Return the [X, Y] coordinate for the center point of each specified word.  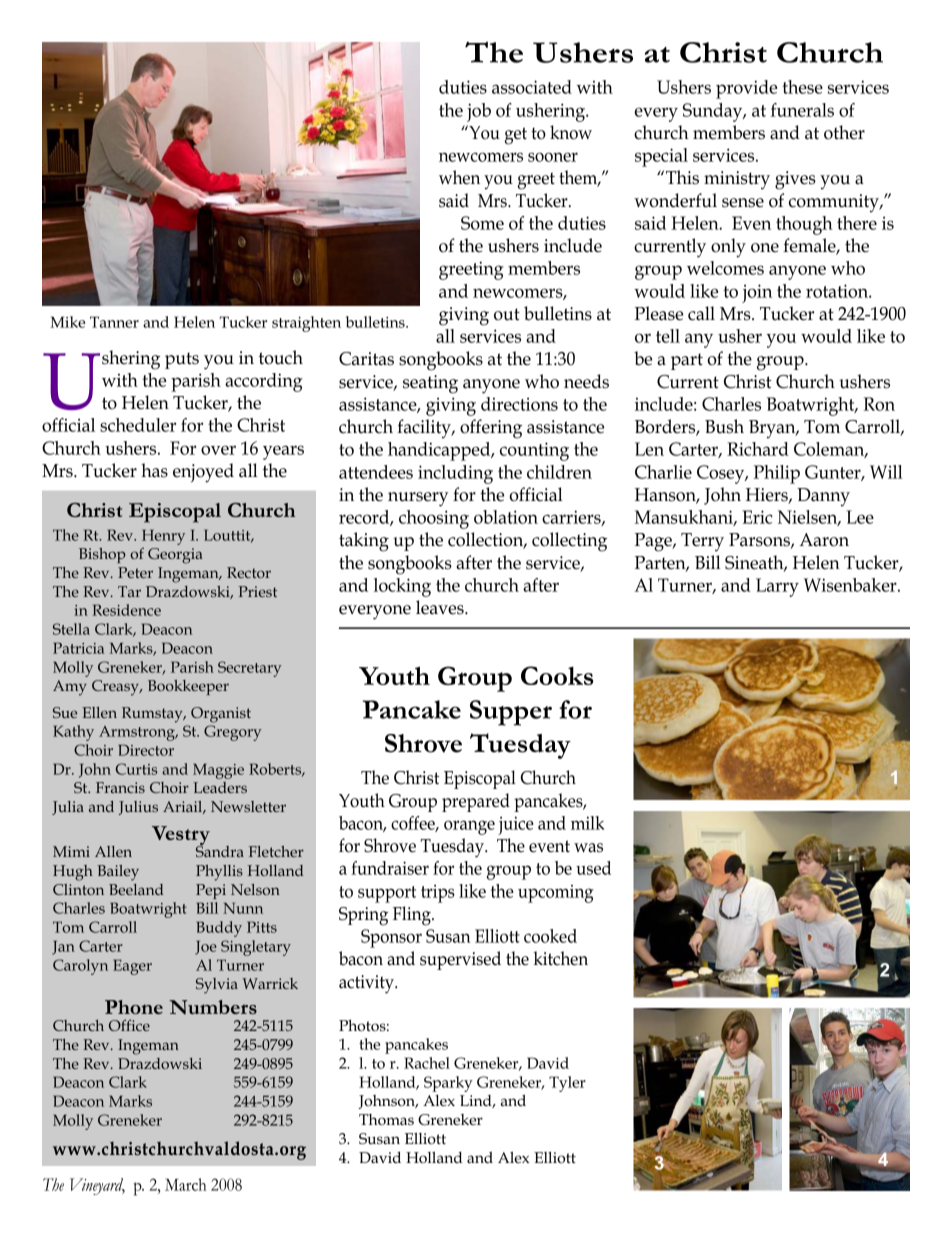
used [593, 868]
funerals [802, 110]
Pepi [211, 891]
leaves [441, 607]
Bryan [773, 429]
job [479, 112]
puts [182, 360]
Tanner [114, 322]
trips [438, 893]
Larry [777, 587]
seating [430, 384]
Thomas [386, 1120]
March [186, 1184]
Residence [126, 610]
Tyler [567, 1084]
